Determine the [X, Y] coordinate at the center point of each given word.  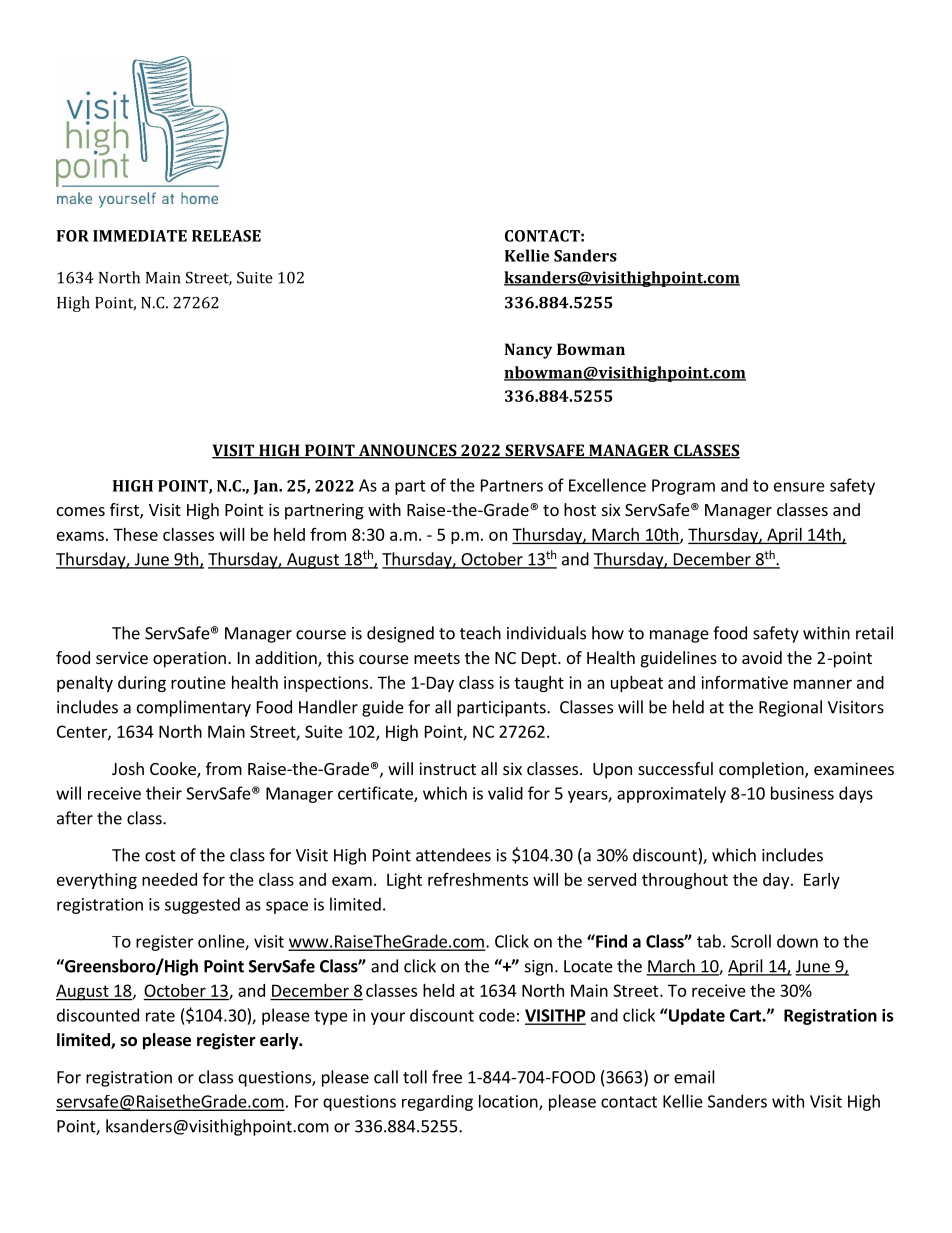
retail [874, 633]
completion [762, 770]
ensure [799, 487]
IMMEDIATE [140, 236]
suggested [202, 905]
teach [480, 633]
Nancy [528, 351]
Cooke [174, 770]
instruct [447, 768]
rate [160, 1016]
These [135, 534]
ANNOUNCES [407, 451]
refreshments [478, 879]
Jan [267, 487]
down [797, 941]
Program [683, 487]
